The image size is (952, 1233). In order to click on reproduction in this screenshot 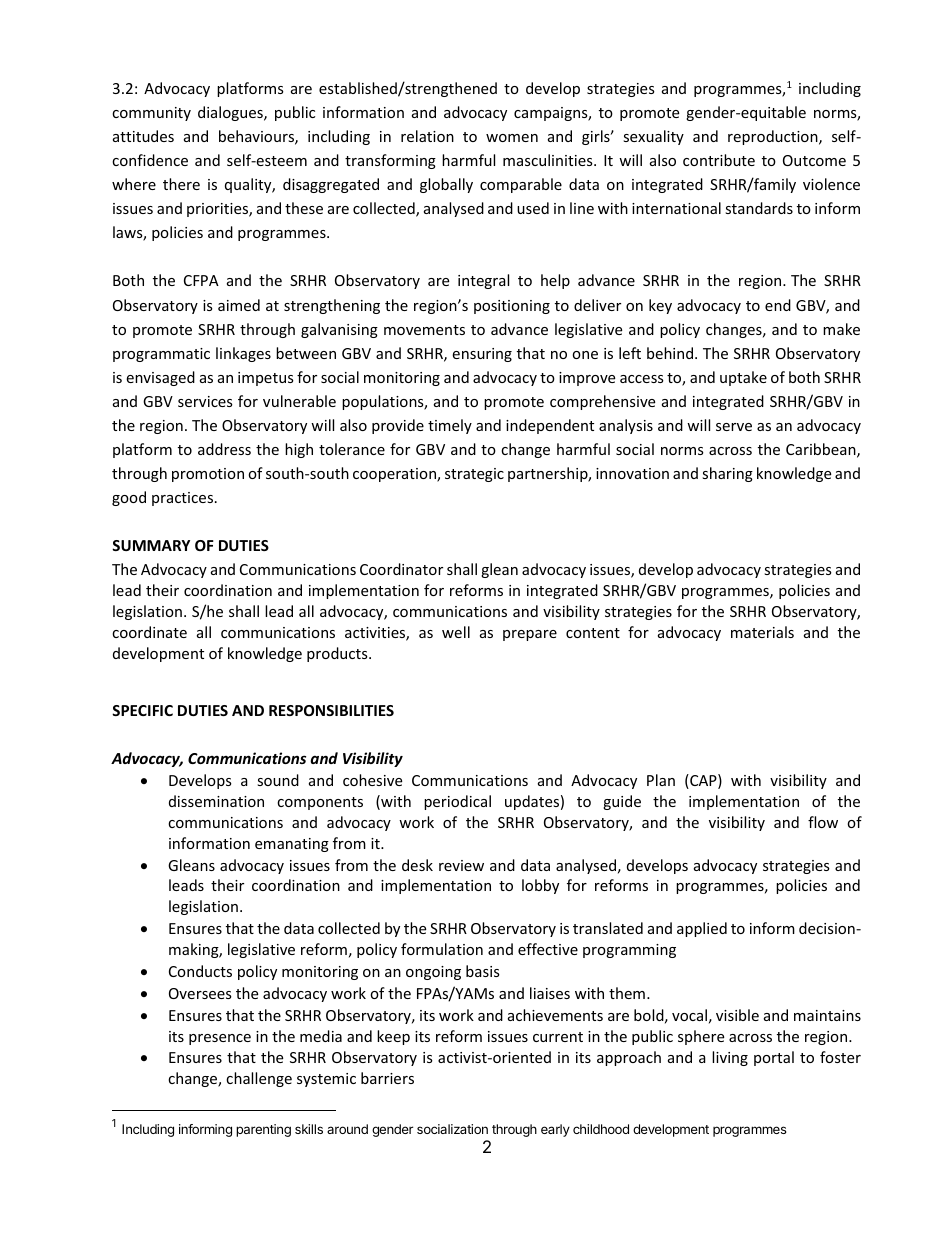, I will do `click(774, 137)`.
